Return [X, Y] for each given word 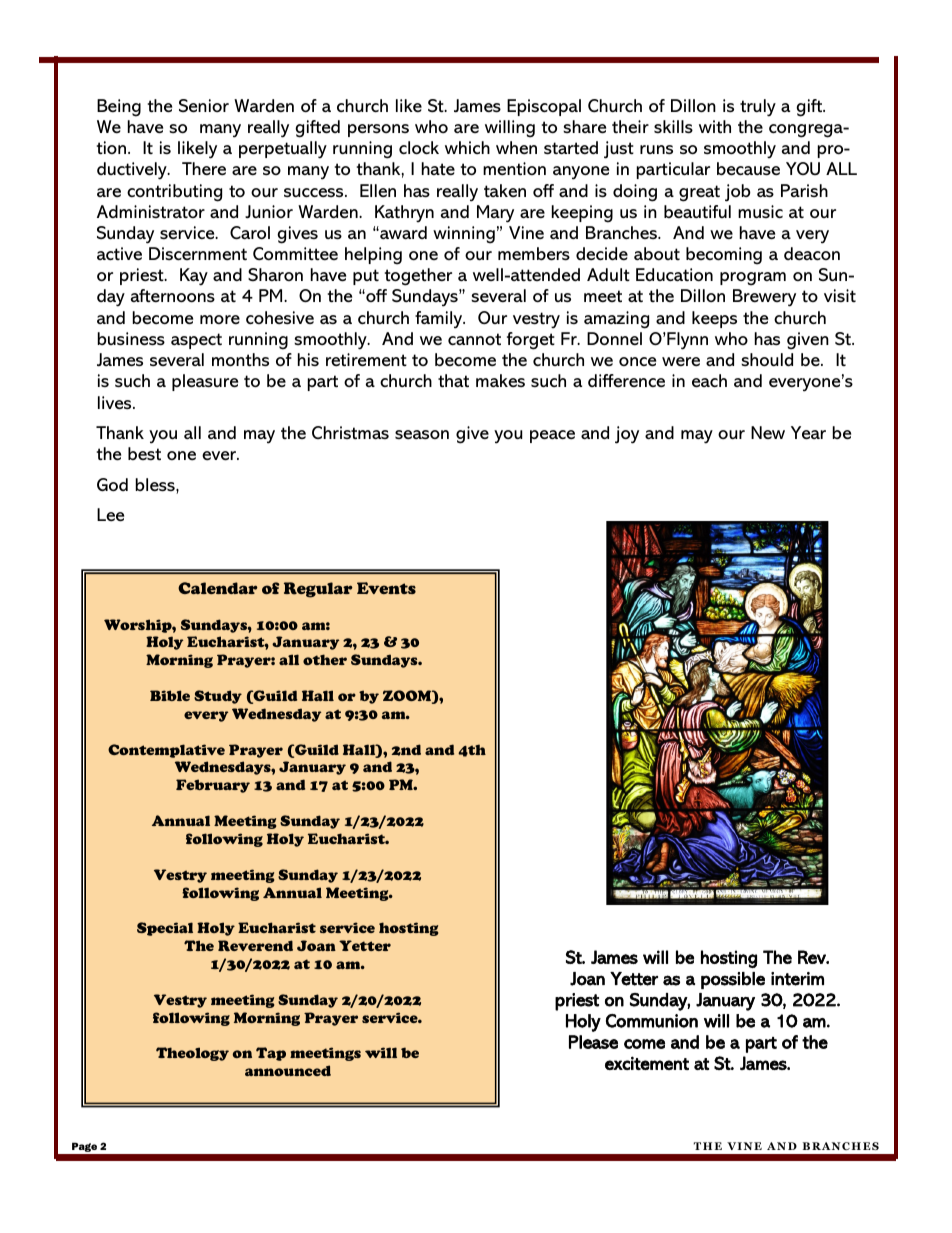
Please [593, 1042]
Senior [204, 106]
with [715, 126]
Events [386, 588]
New [768, 432]
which [467, 147]
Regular [318, 590]
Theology [192, 1054]
